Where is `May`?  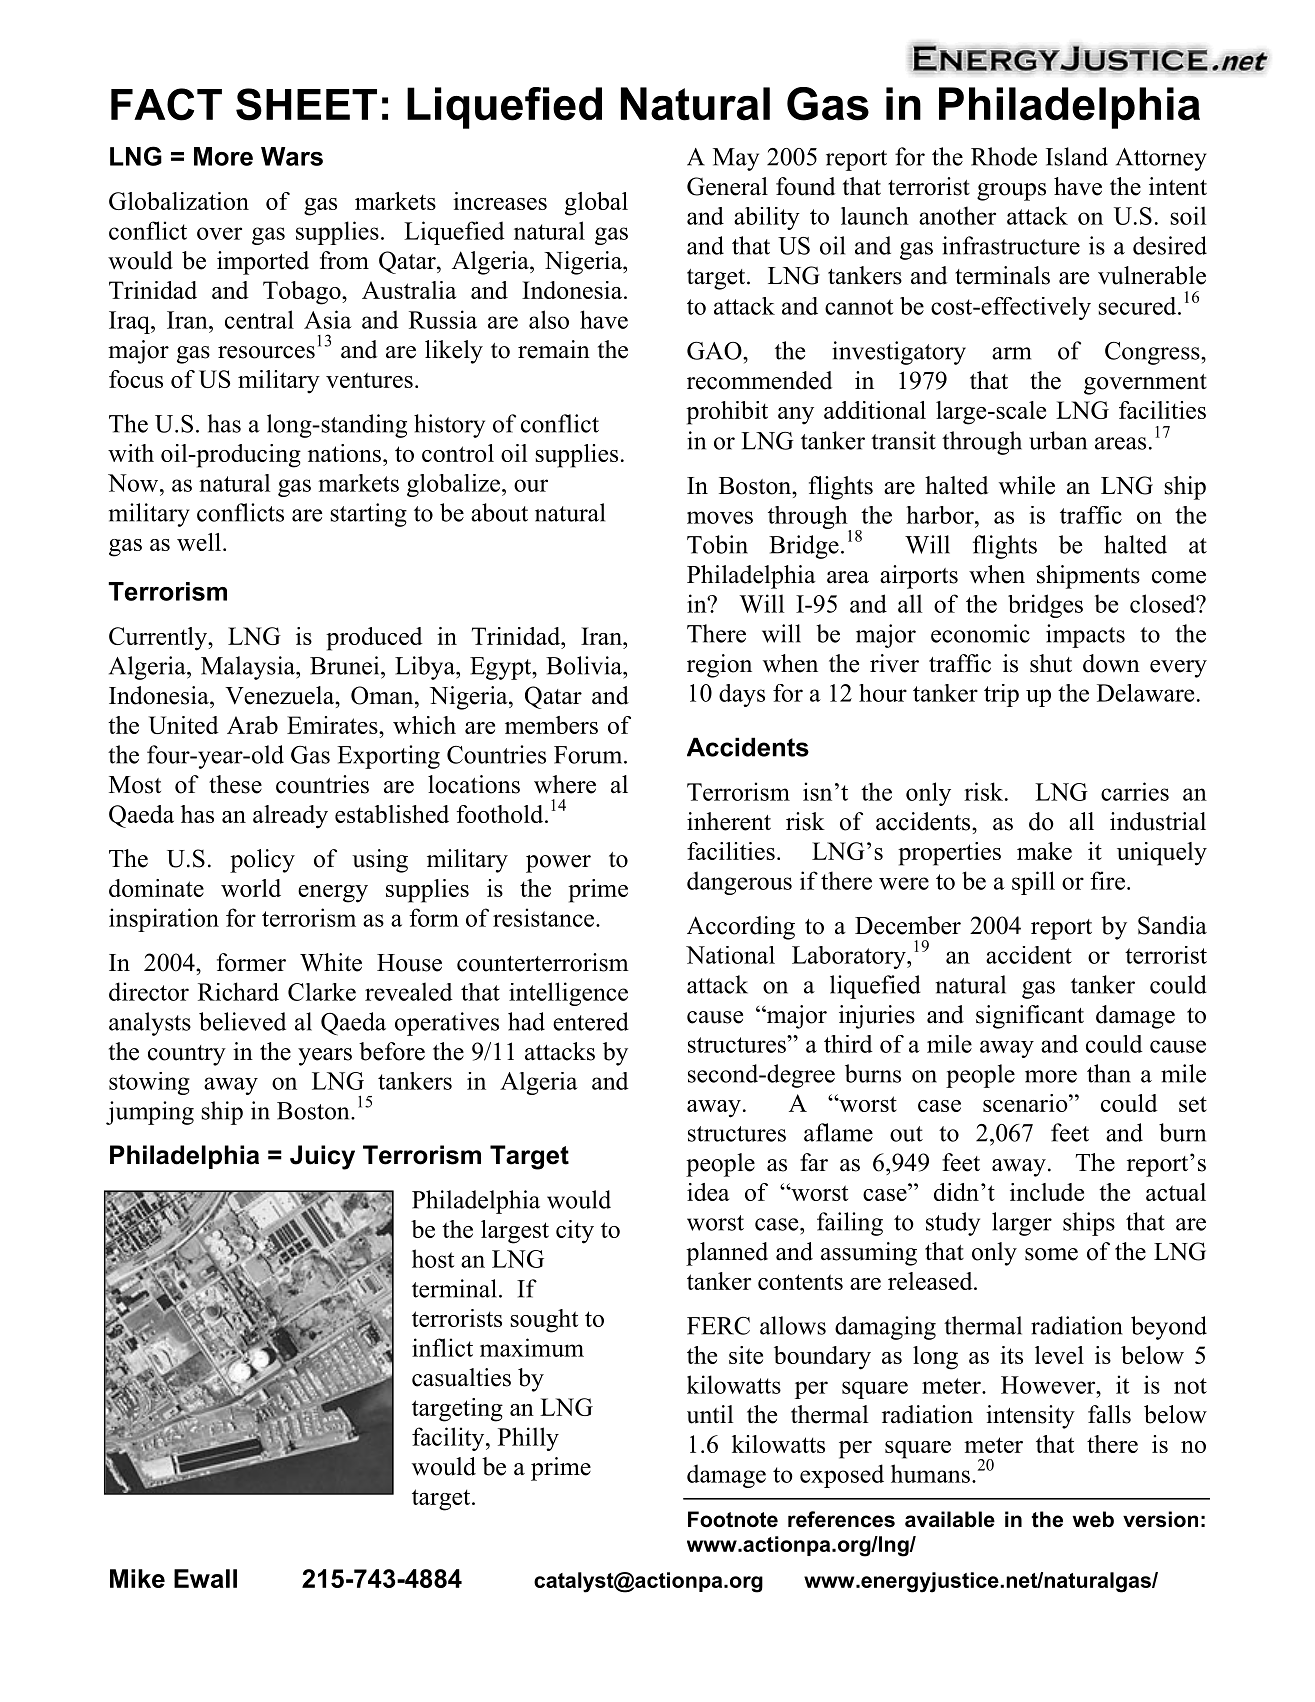 May is located at coordinates (736, 159).
